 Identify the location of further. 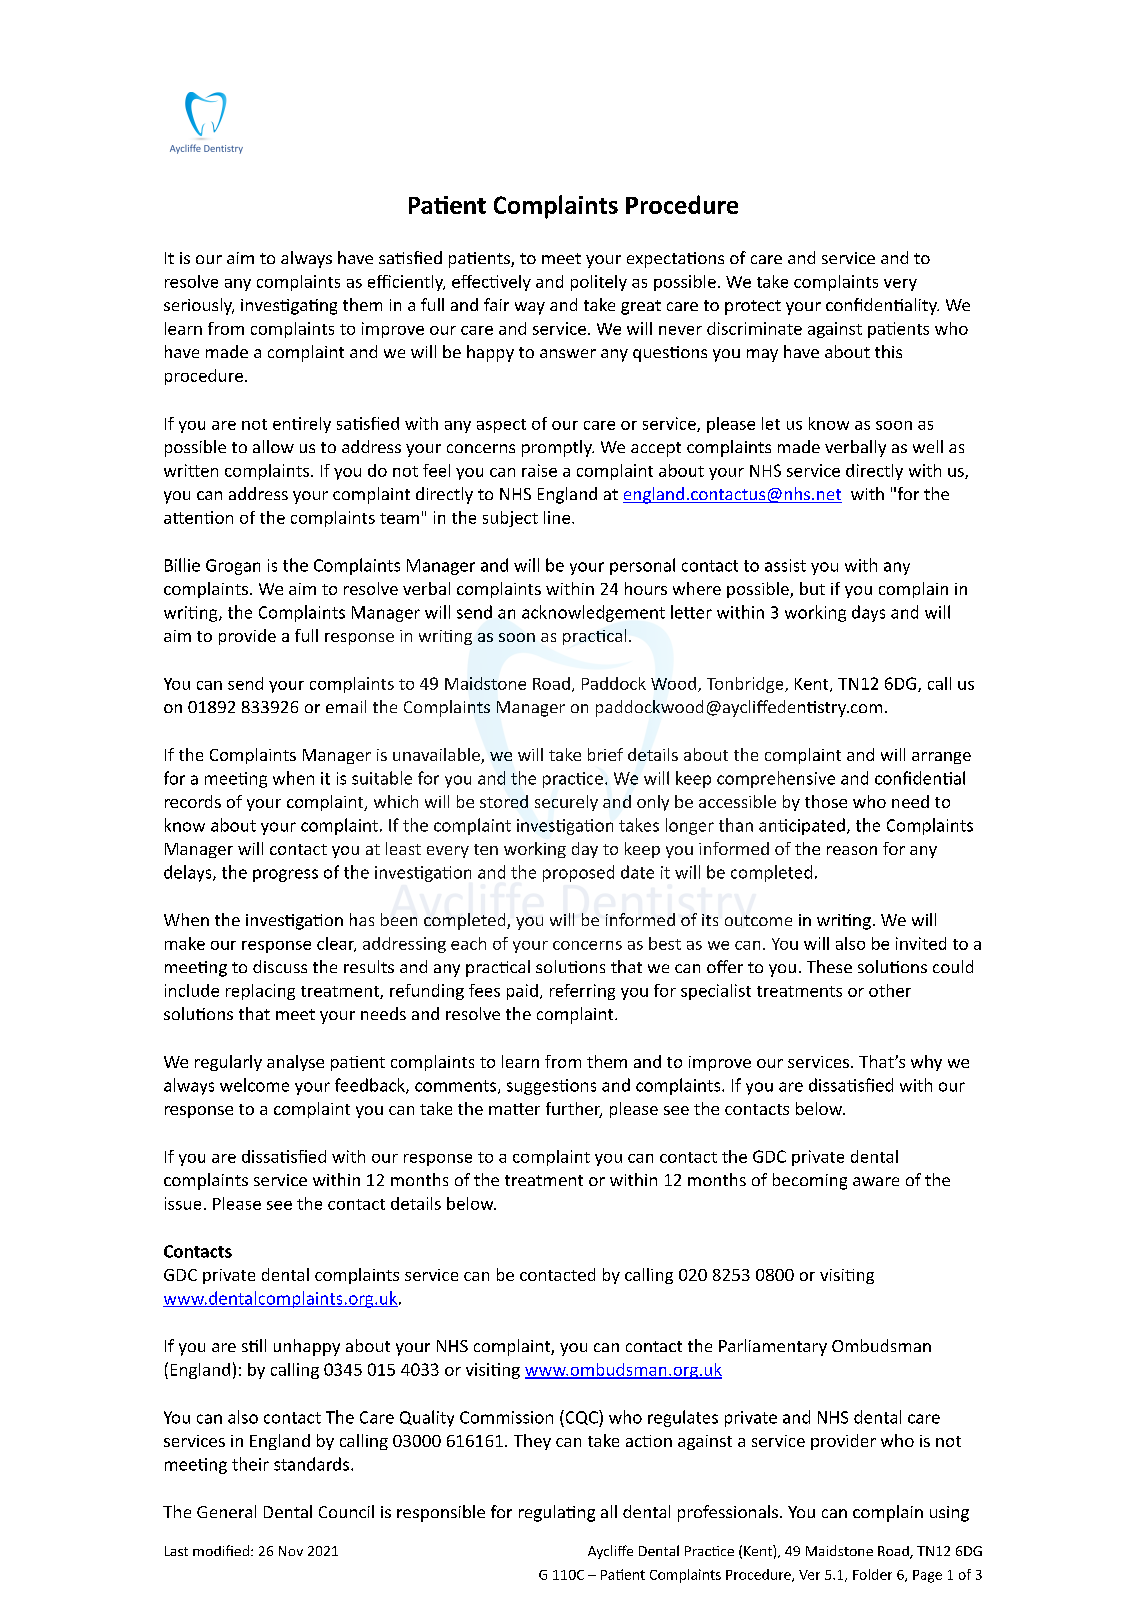
(574, 1110).
